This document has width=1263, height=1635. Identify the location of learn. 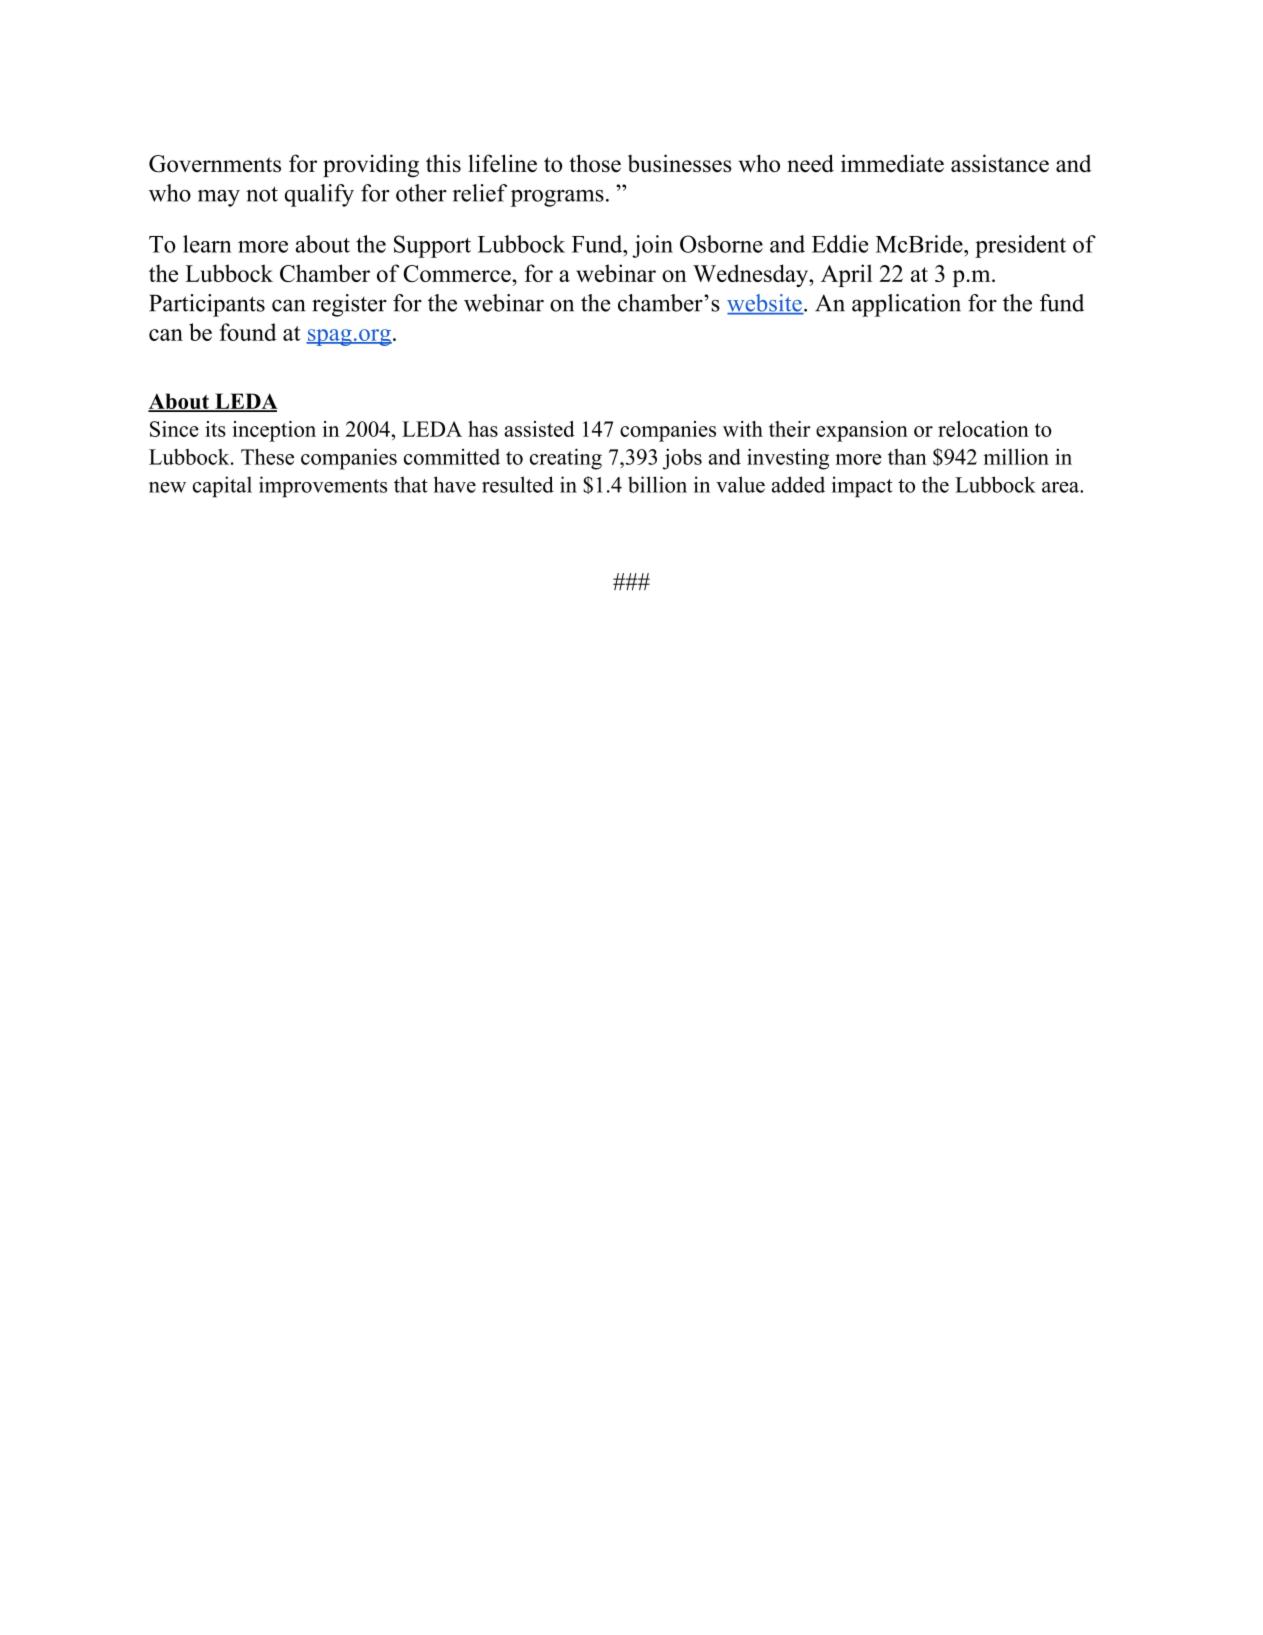
(207, 244).
